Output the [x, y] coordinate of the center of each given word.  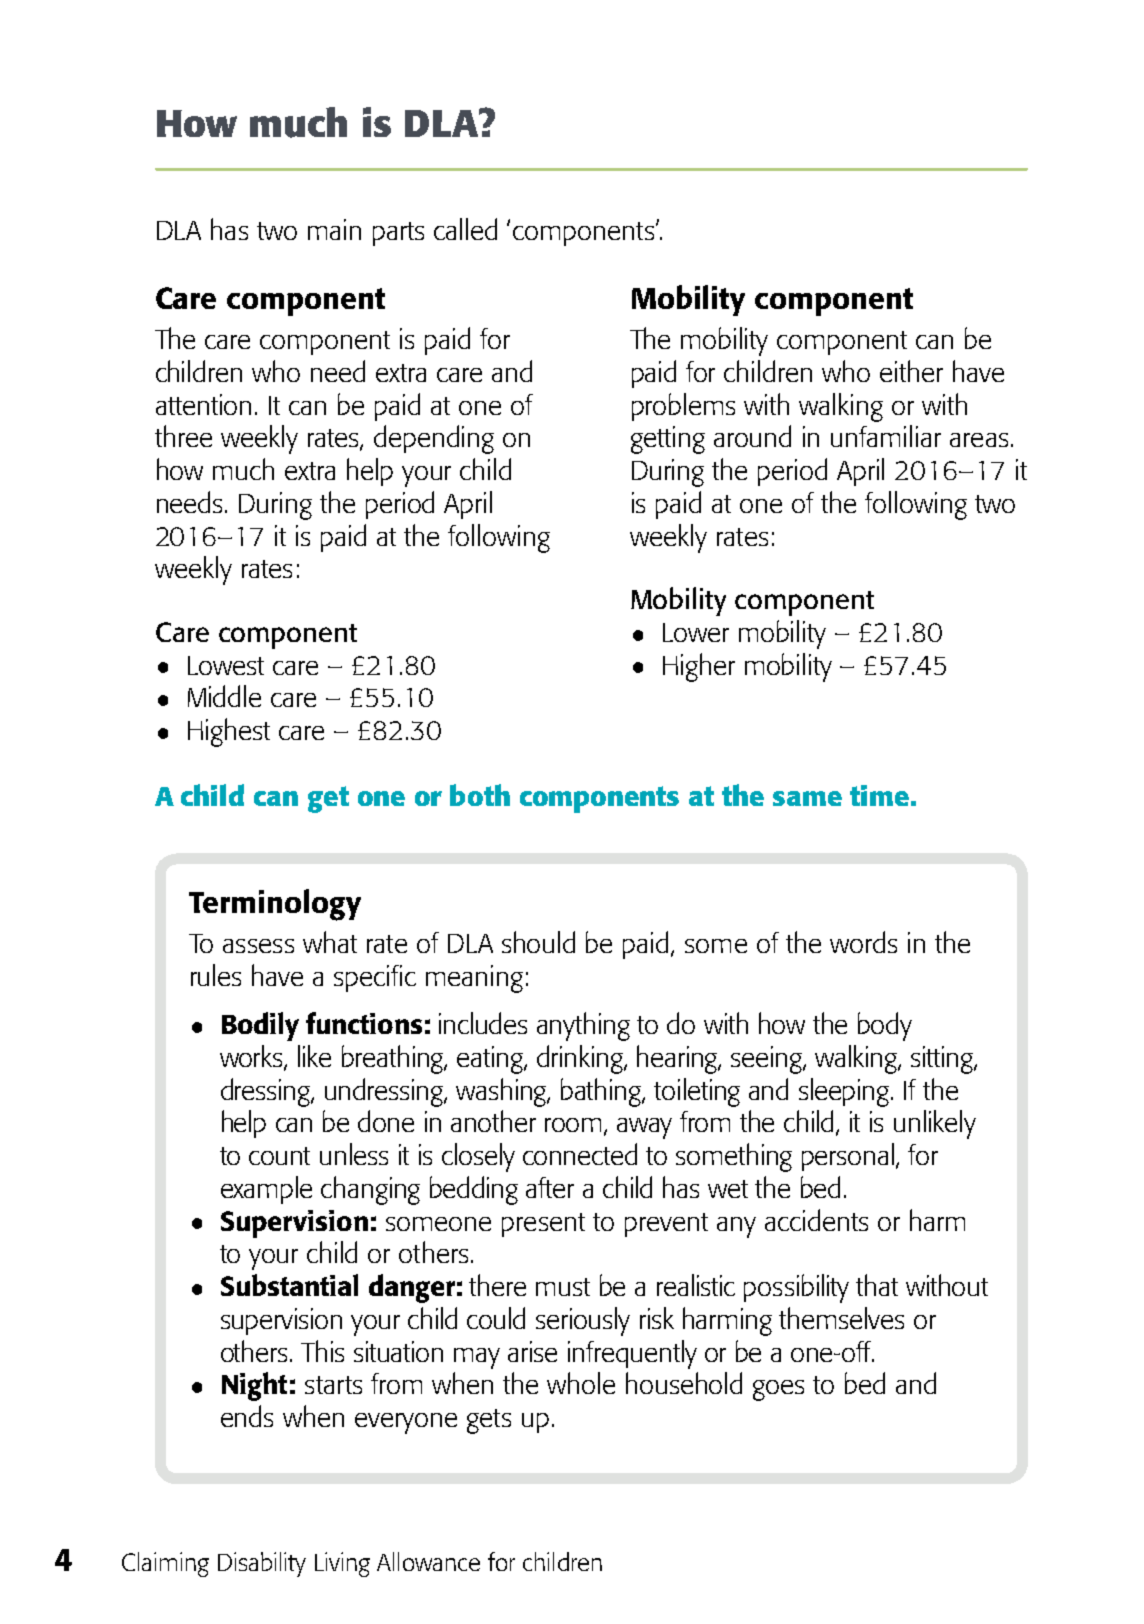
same [807, 798]
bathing [602, 1092]
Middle [224, 696]
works [252, 1057]
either [911, 371]
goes [778, 1390]
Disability [262, 1564]
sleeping [845, 1092]
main [334, 229]
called [465, 229]
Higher [699, 667]
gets [489, 1421]
